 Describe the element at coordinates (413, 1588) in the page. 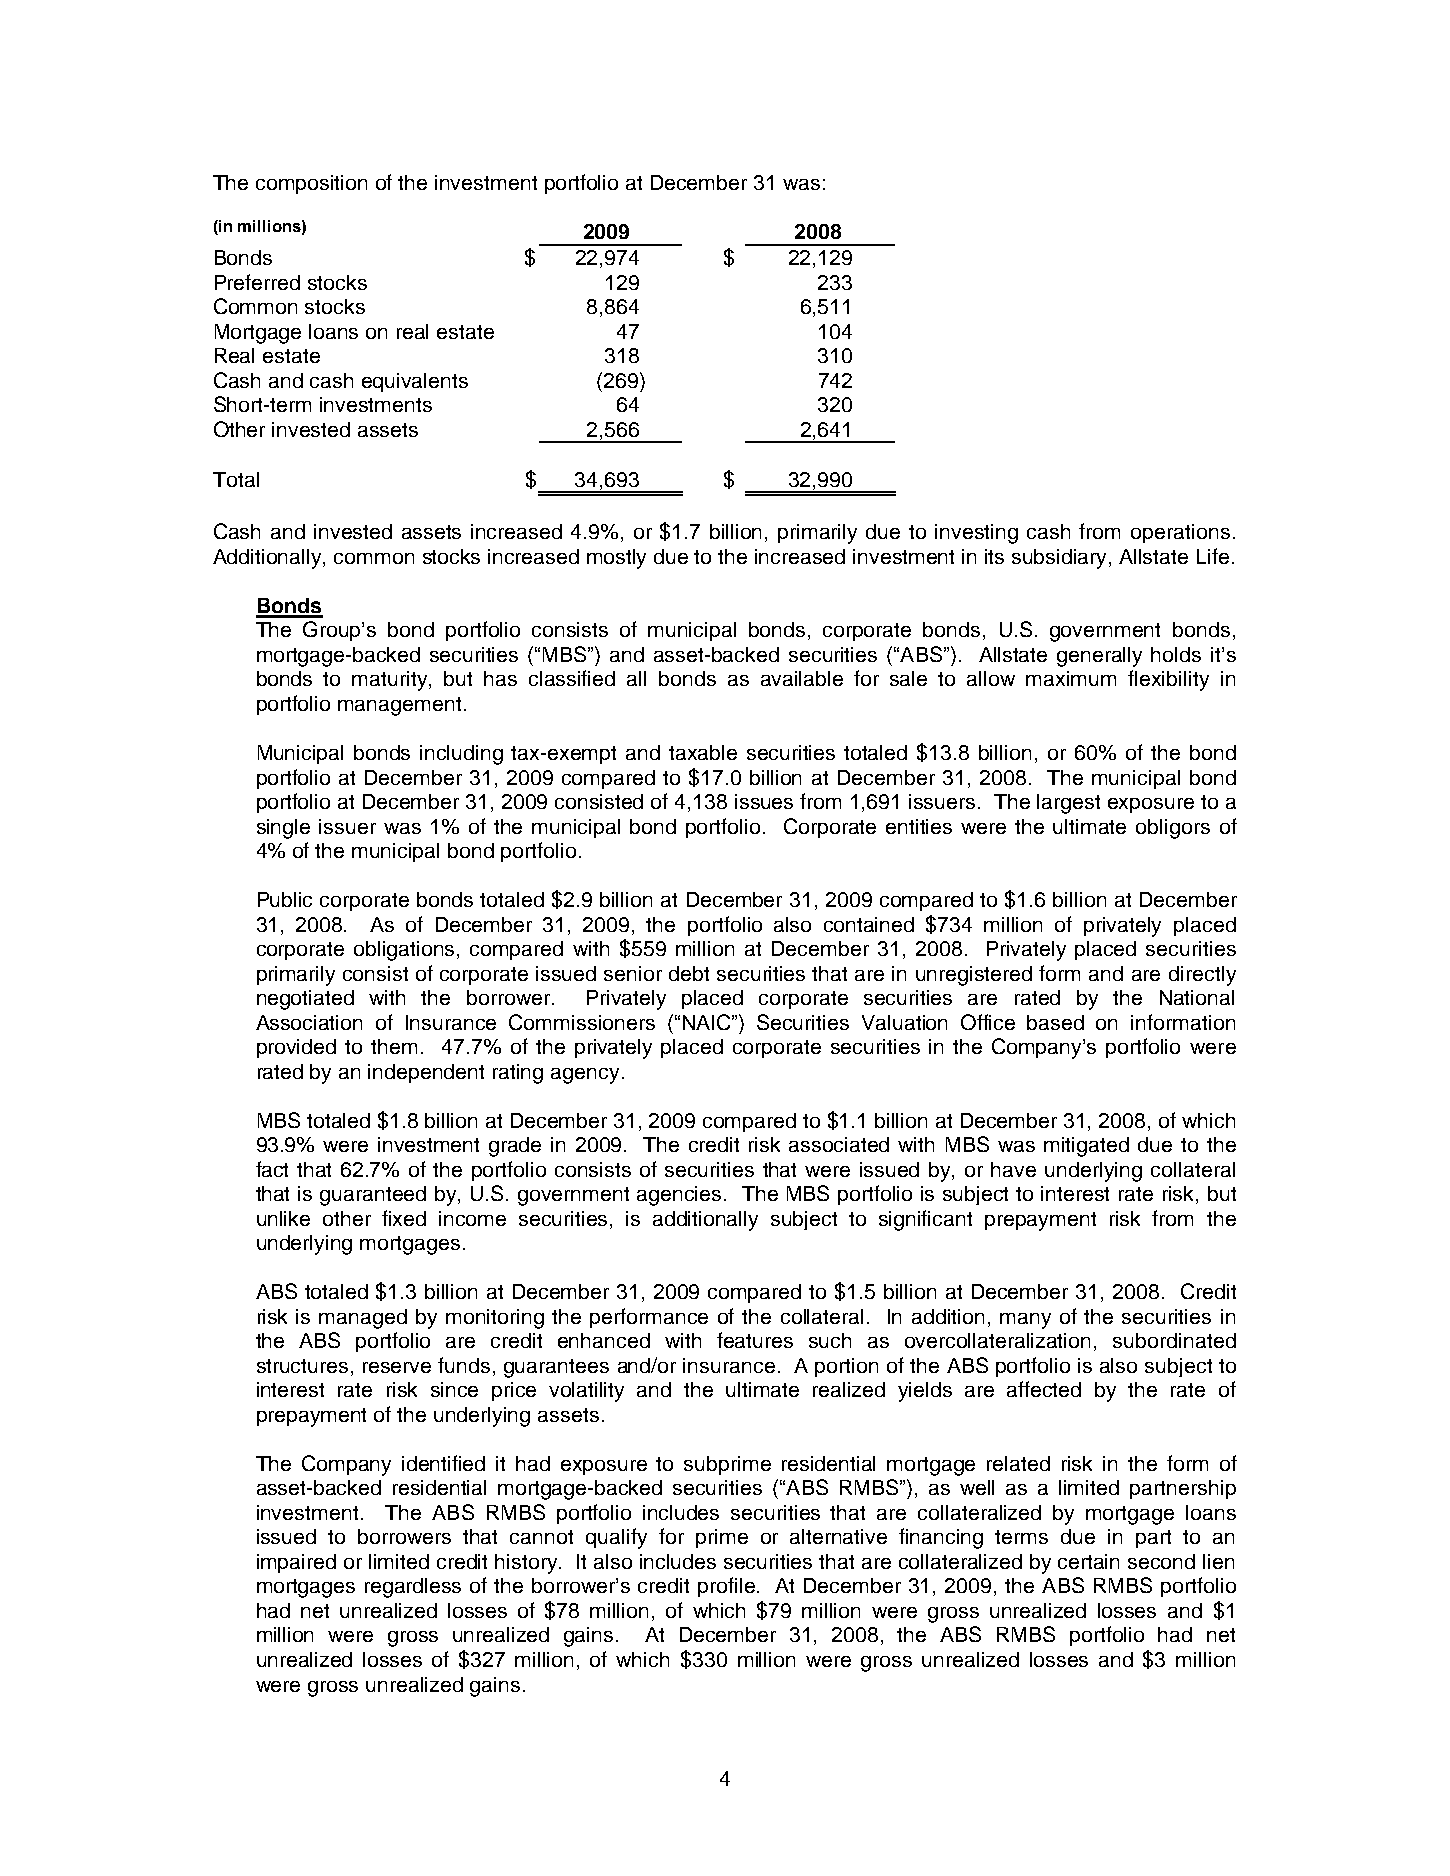

I see `regardless` at that location.
